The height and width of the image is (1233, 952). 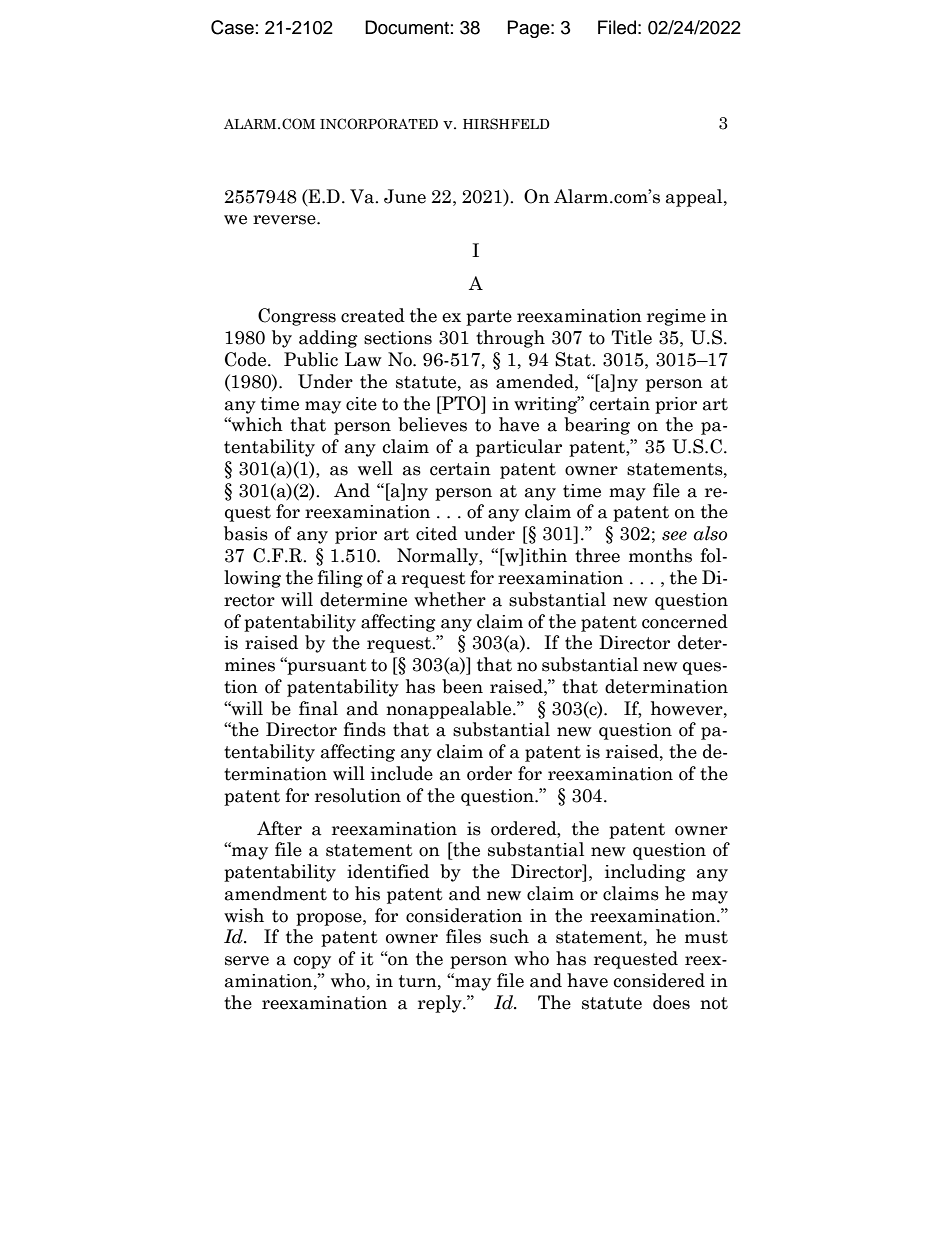 I want to click on INCORPORATED, so click(x=379, y=124).
